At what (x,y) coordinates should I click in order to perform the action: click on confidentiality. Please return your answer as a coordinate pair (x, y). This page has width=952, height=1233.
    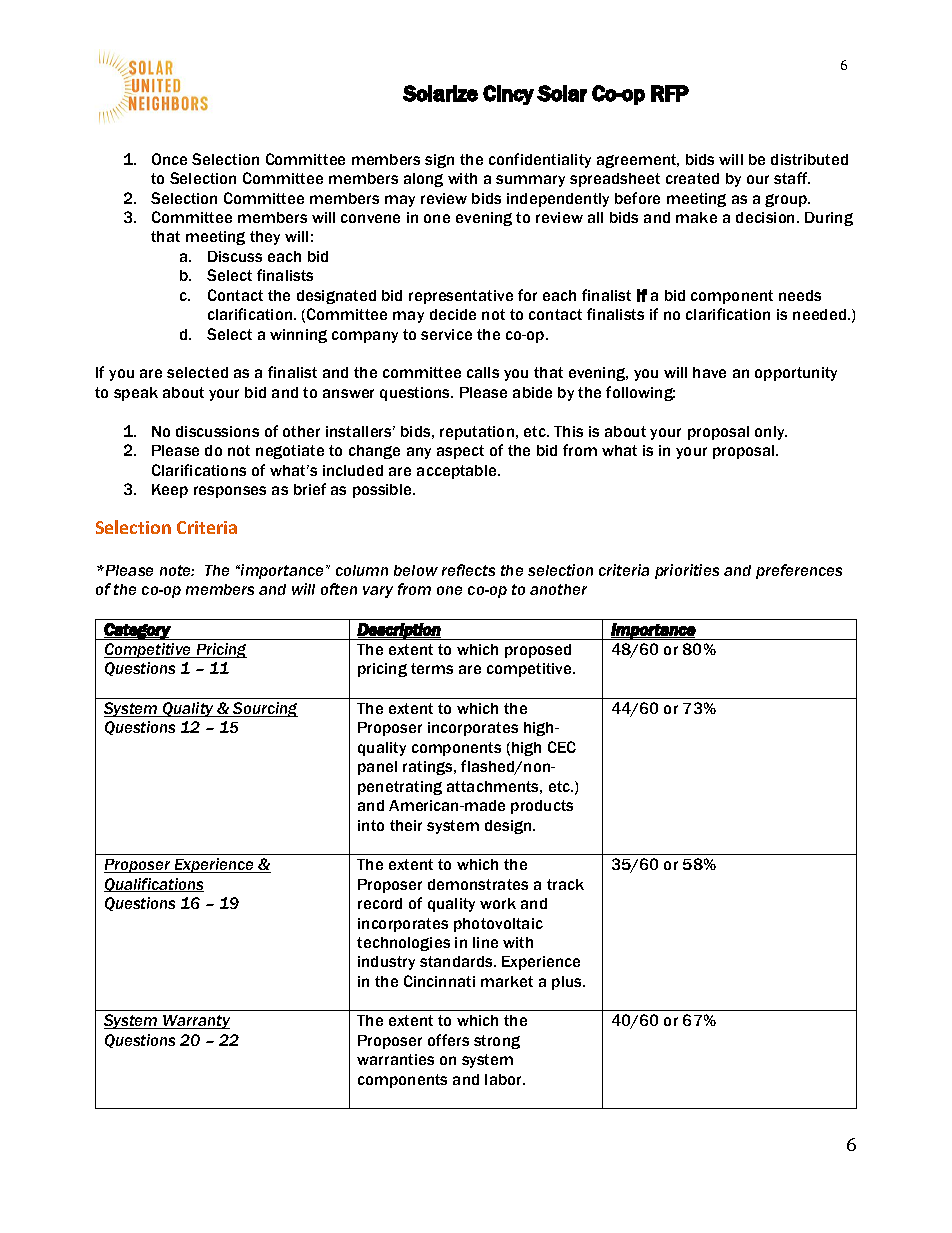
    Looking at the image, I should click on (540, 160).
